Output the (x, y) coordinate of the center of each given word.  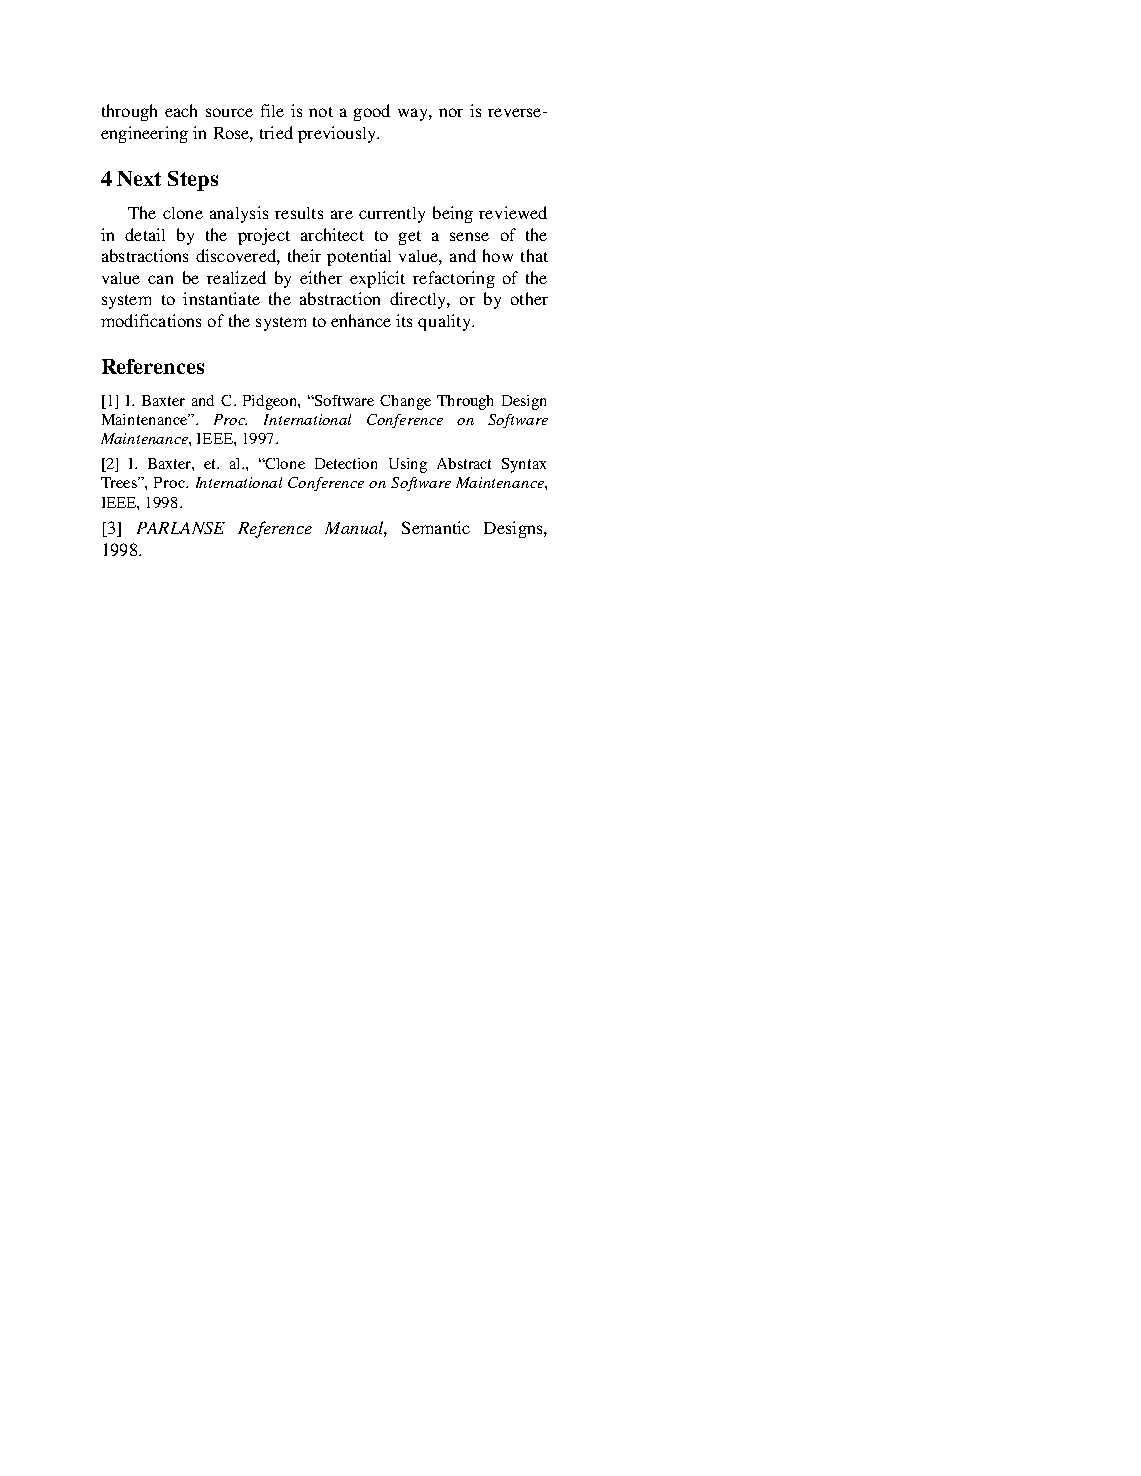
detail (145, 234)
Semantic (436, 527)
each (181, 110)
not (321, 112)
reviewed (513, 212)
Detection (346, 463)
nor (451, 112)
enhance (361, 320)
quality (445, 322)
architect (332, 234)
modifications (151, 320)
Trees (120, 482)
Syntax (524, 465)
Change (405, 402)
